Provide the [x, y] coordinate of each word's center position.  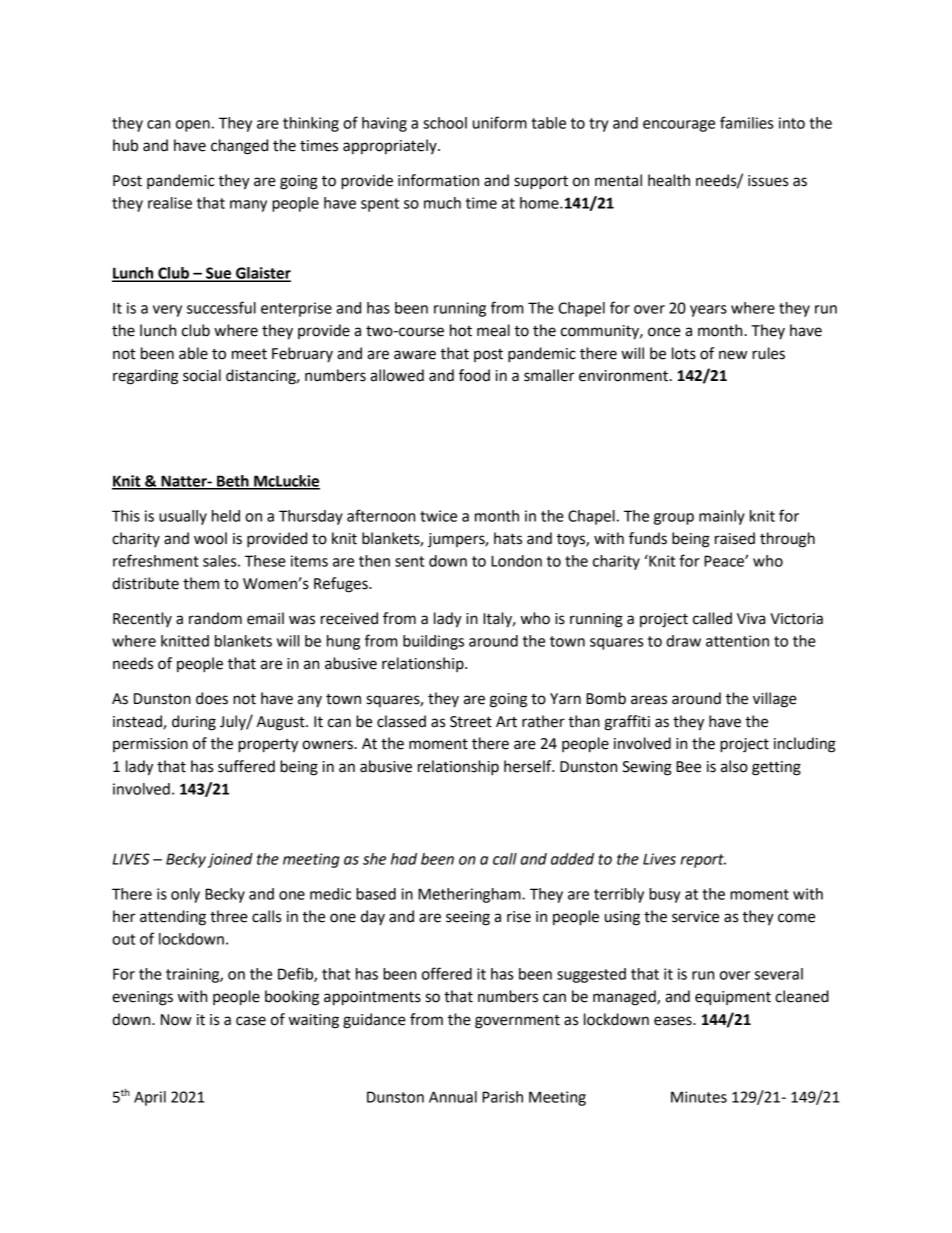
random [215, 618]
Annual [453, 1097]
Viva [751, 619]
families [746, 122]
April [150, 1098]
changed [239, 147]
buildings [433, 642]
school [445, 123]
